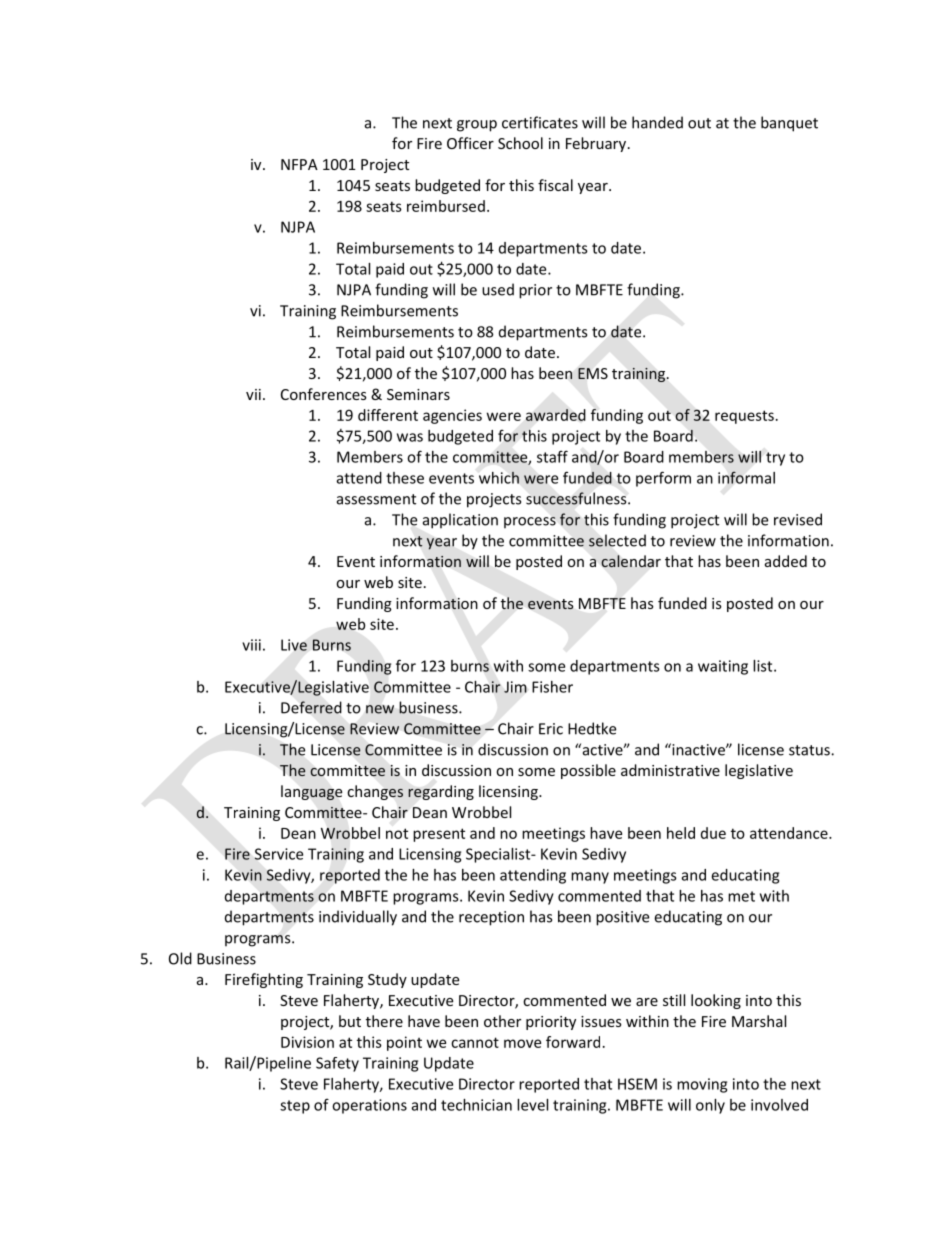  I want to click on Officer, so click(470, 143).
